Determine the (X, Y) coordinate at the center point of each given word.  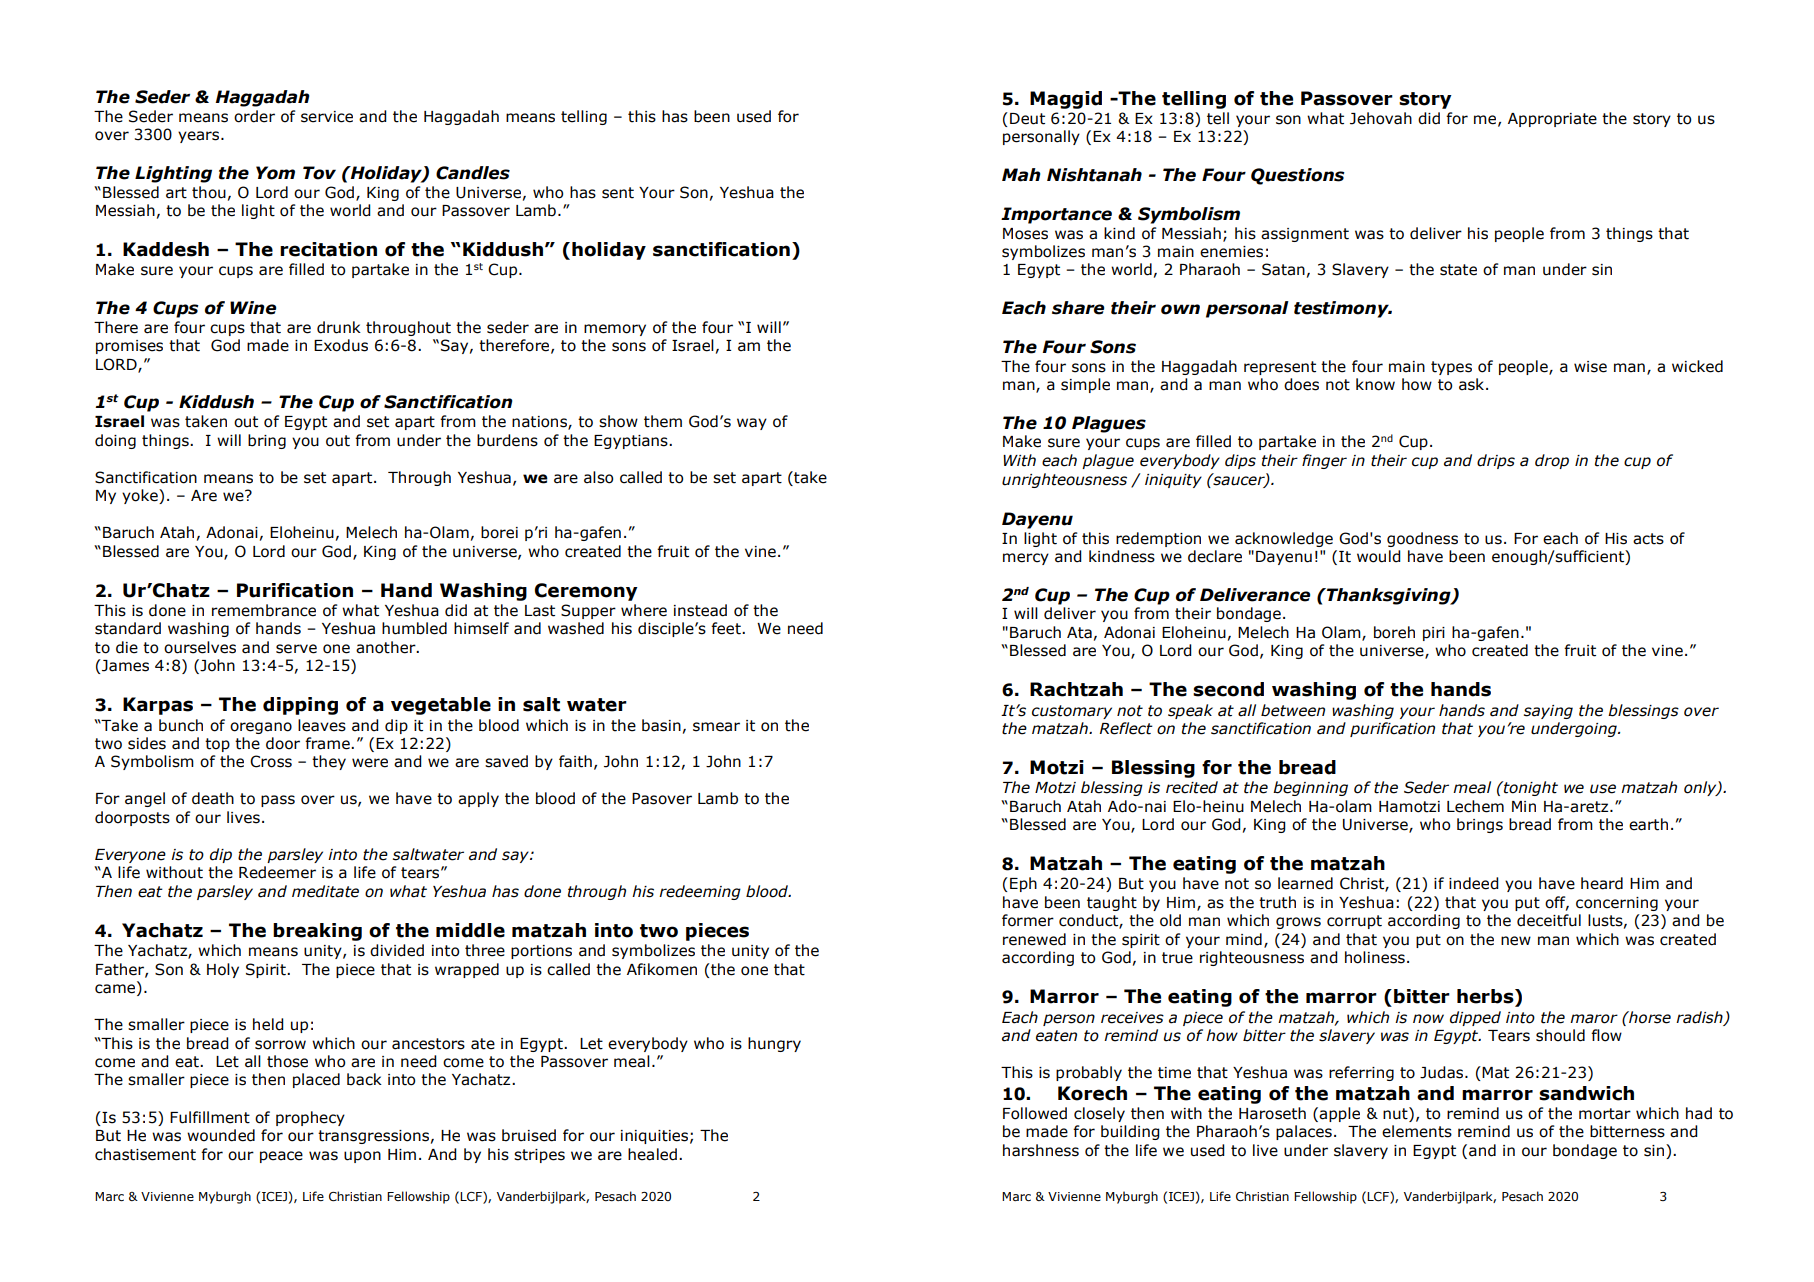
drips (1496, 461)
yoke (141, 496)
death (213, 798)
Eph (1023, 884)
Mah (1021, 175)
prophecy (310, 1118)
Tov (319, 173)
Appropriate (1552, 120)
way (752, 424)
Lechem (1475, 806)
